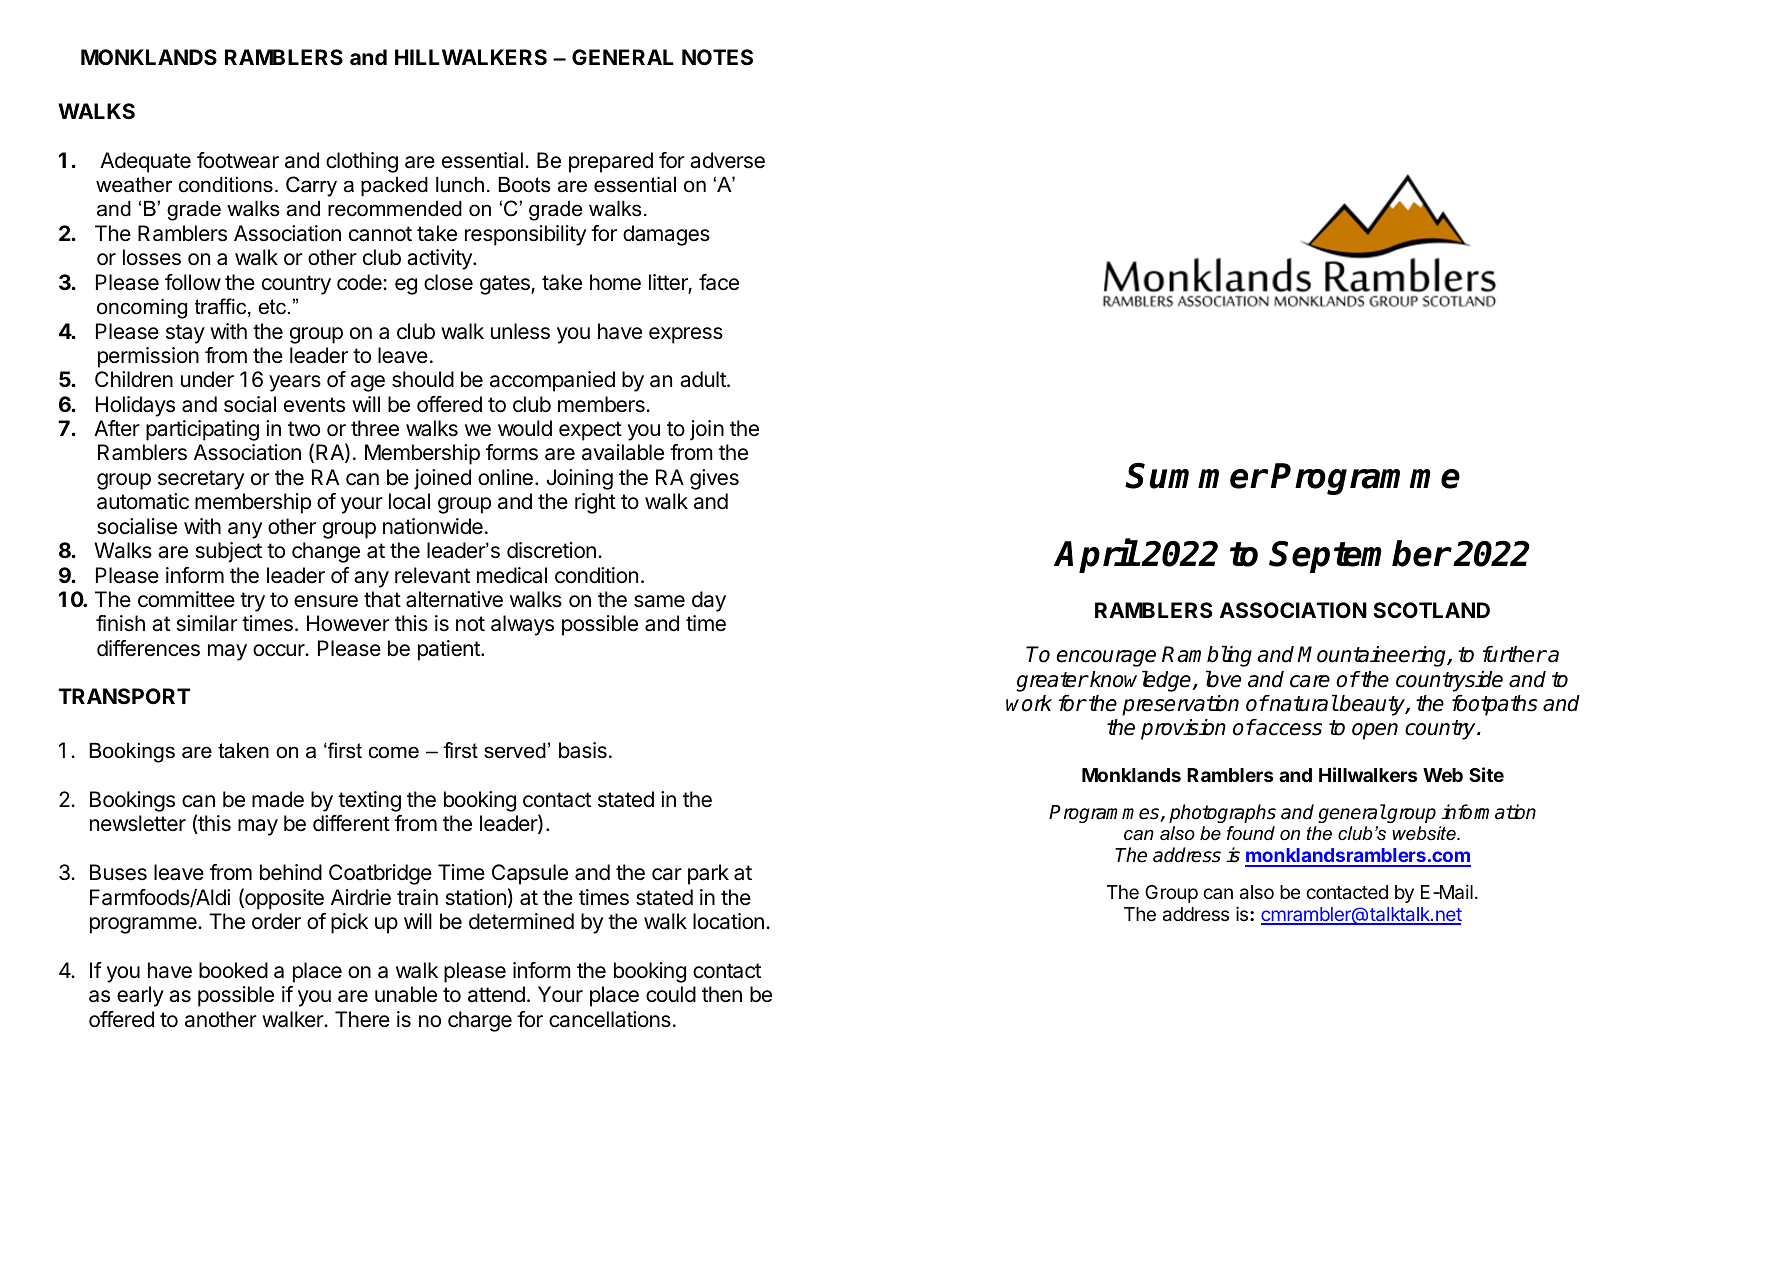  What do you see at coordinates (727, 160) in the screenshot?
I see `adverse` at bounding box center [727, 160].
